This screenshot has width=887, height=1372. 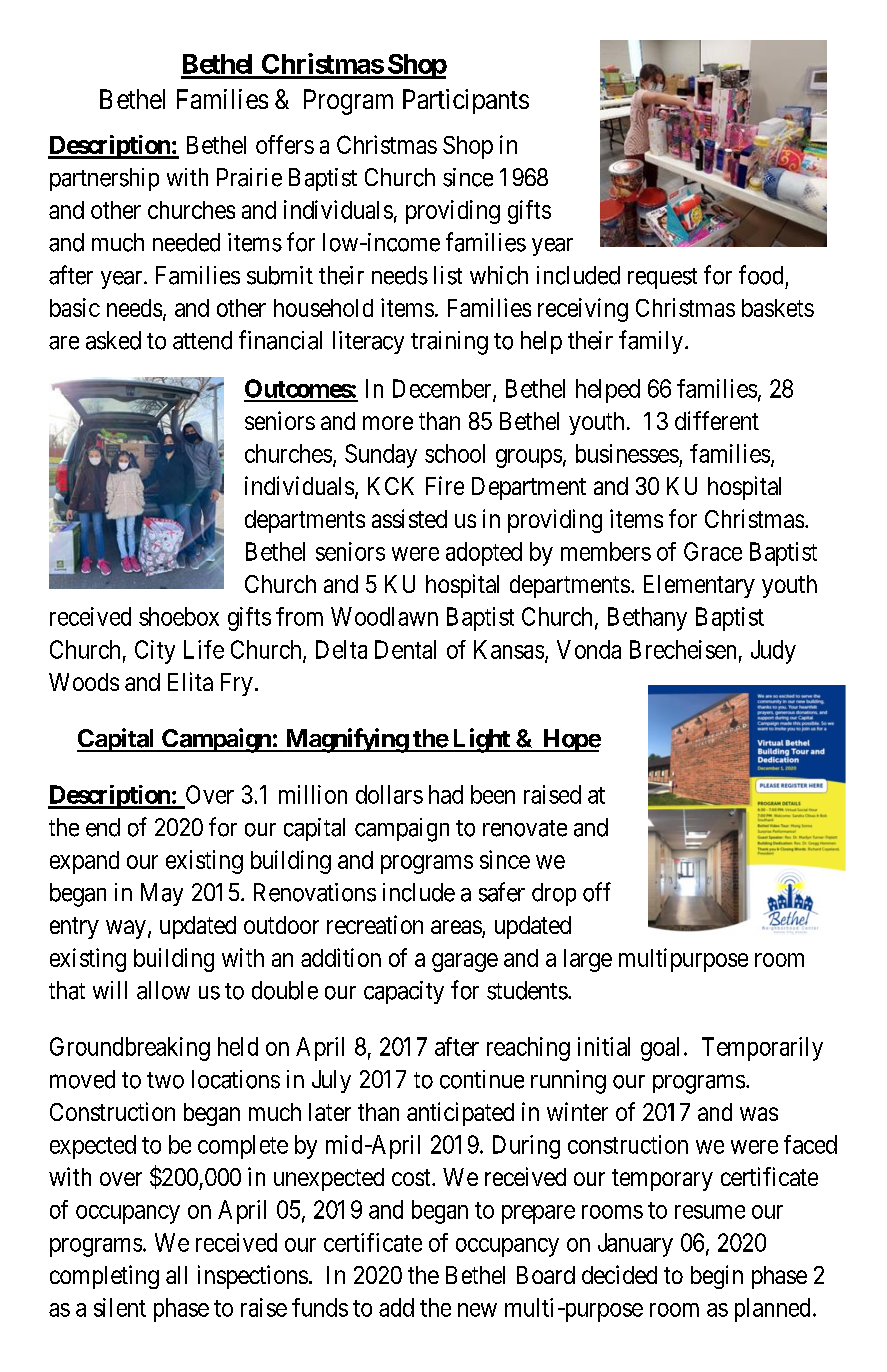 What do you see at coordinates (443, 389) in the screenshot?
I see `December` at bounding box center [443, 389].
